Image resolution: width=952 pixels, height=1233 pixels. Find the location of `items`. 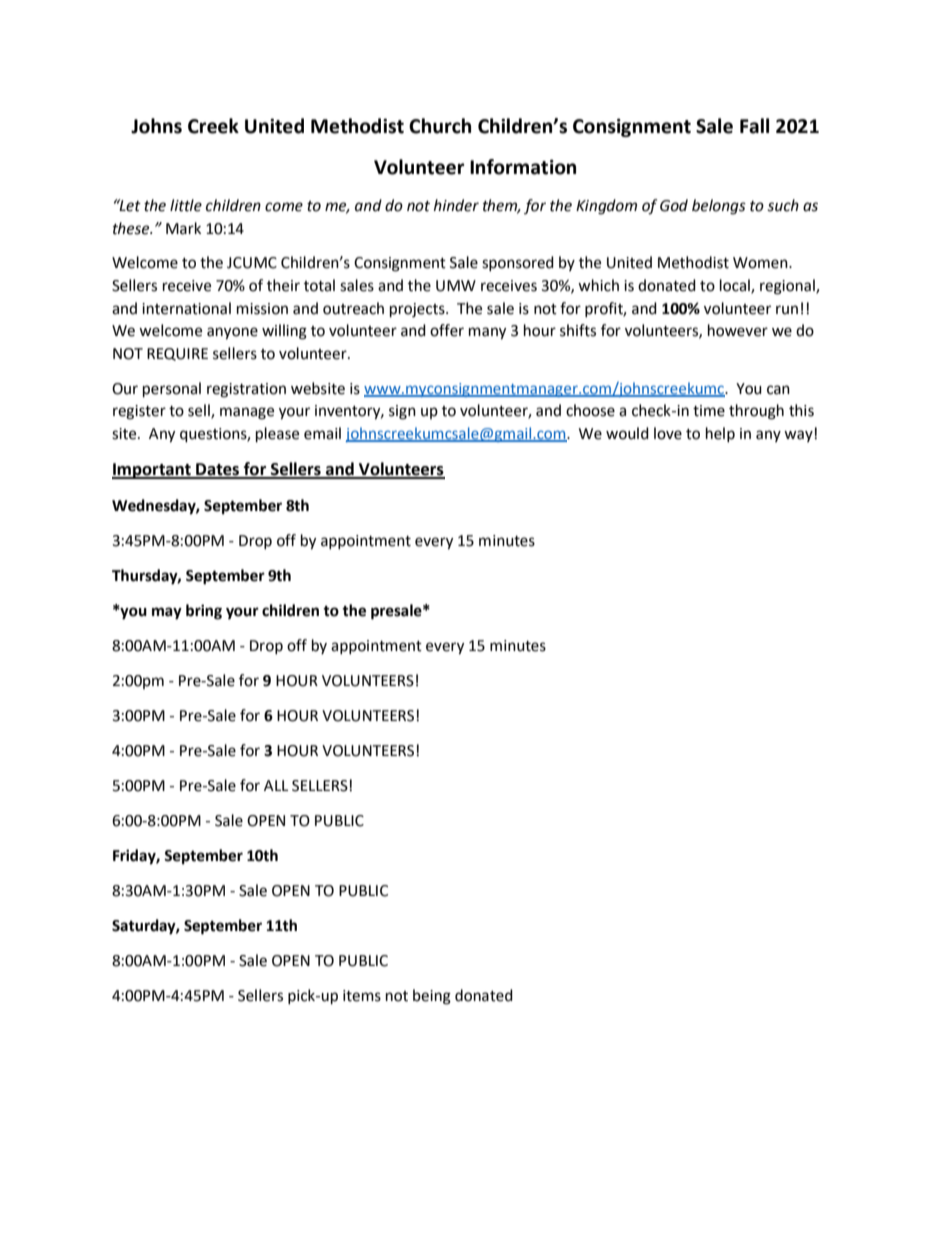

items is located at coordinates (362, 996).
